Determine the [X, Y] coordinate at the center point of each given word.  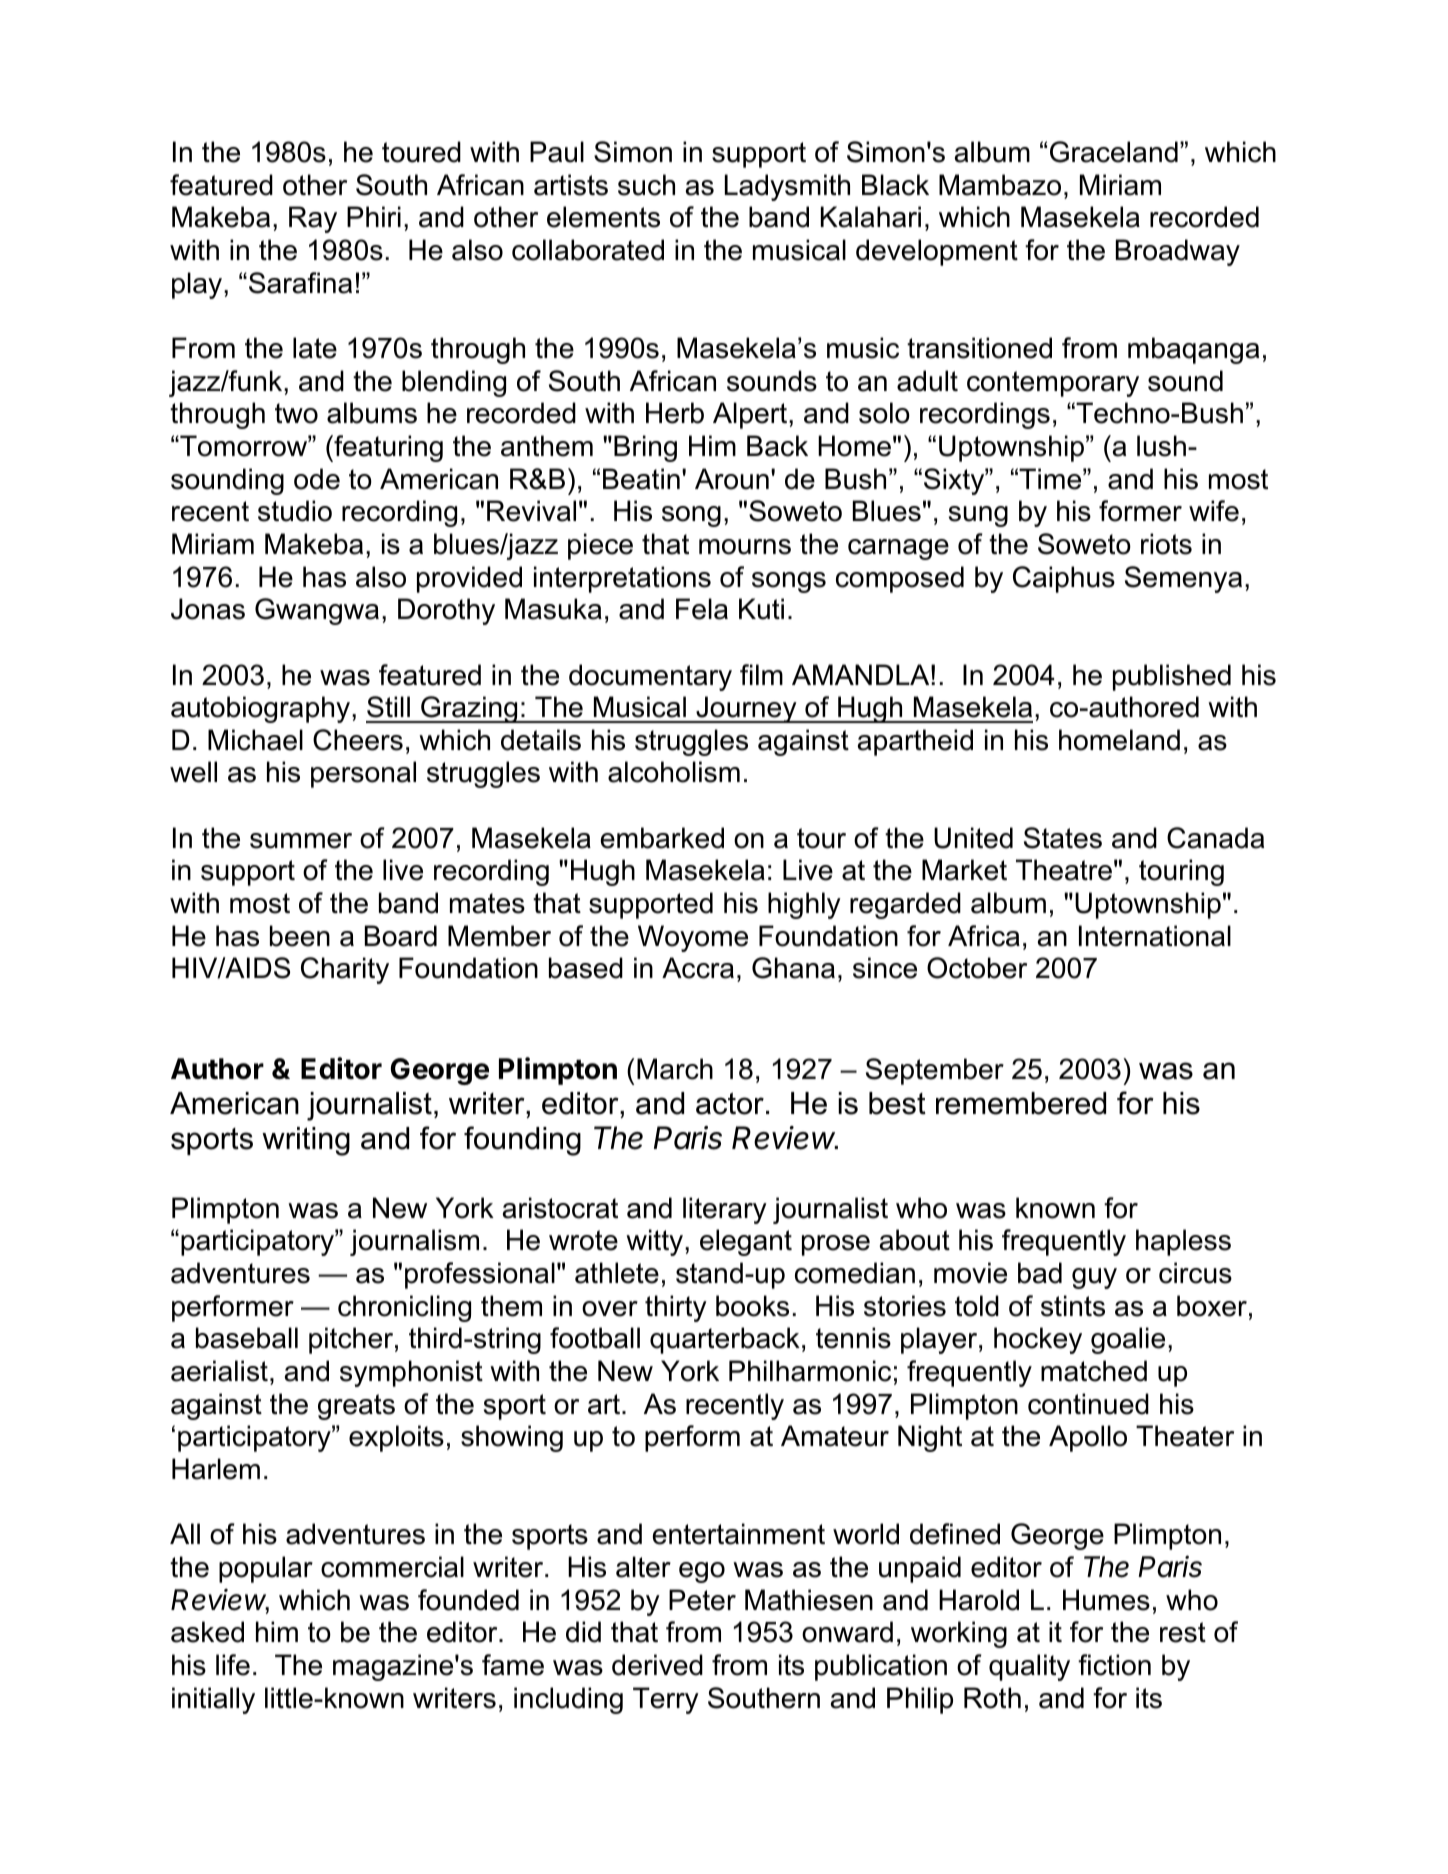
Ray [313, 219]
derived [657, 1665]
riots [1166, 544]
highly [804, 905]
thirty [676, 1308]
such [646, 185]
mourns [745, 547]
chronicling [404, 1308]
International [1155, 936]
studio [295, 511]
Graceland [1114, 152]
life [233, 1665]
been [300, 936]
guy [1094, 1278]
